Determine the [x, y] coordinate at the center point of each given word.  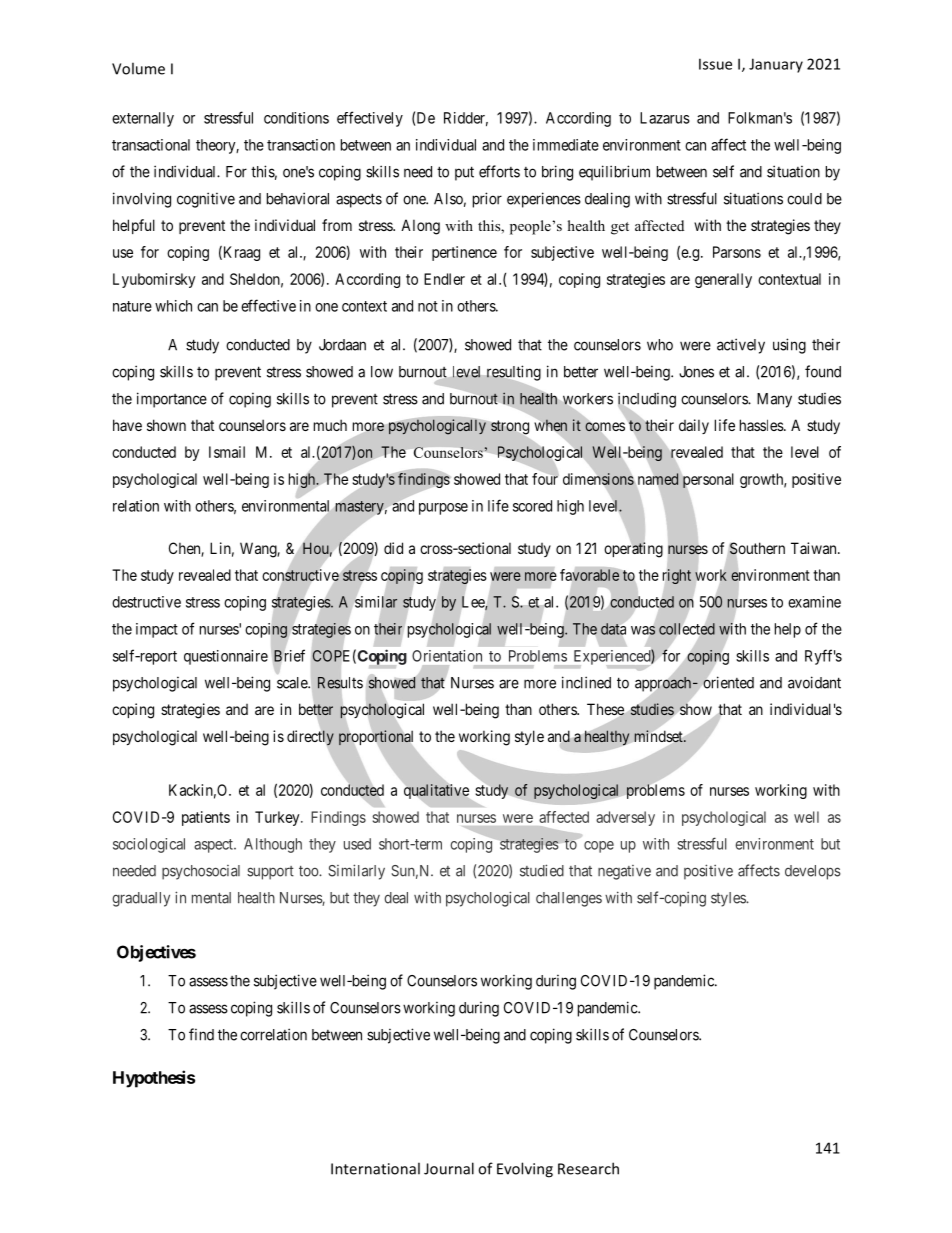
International [375, 1168]
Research [588, 1168]
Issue [715, 64]
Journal [449, 1168]
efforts [499, 171]
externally [143, 119]
